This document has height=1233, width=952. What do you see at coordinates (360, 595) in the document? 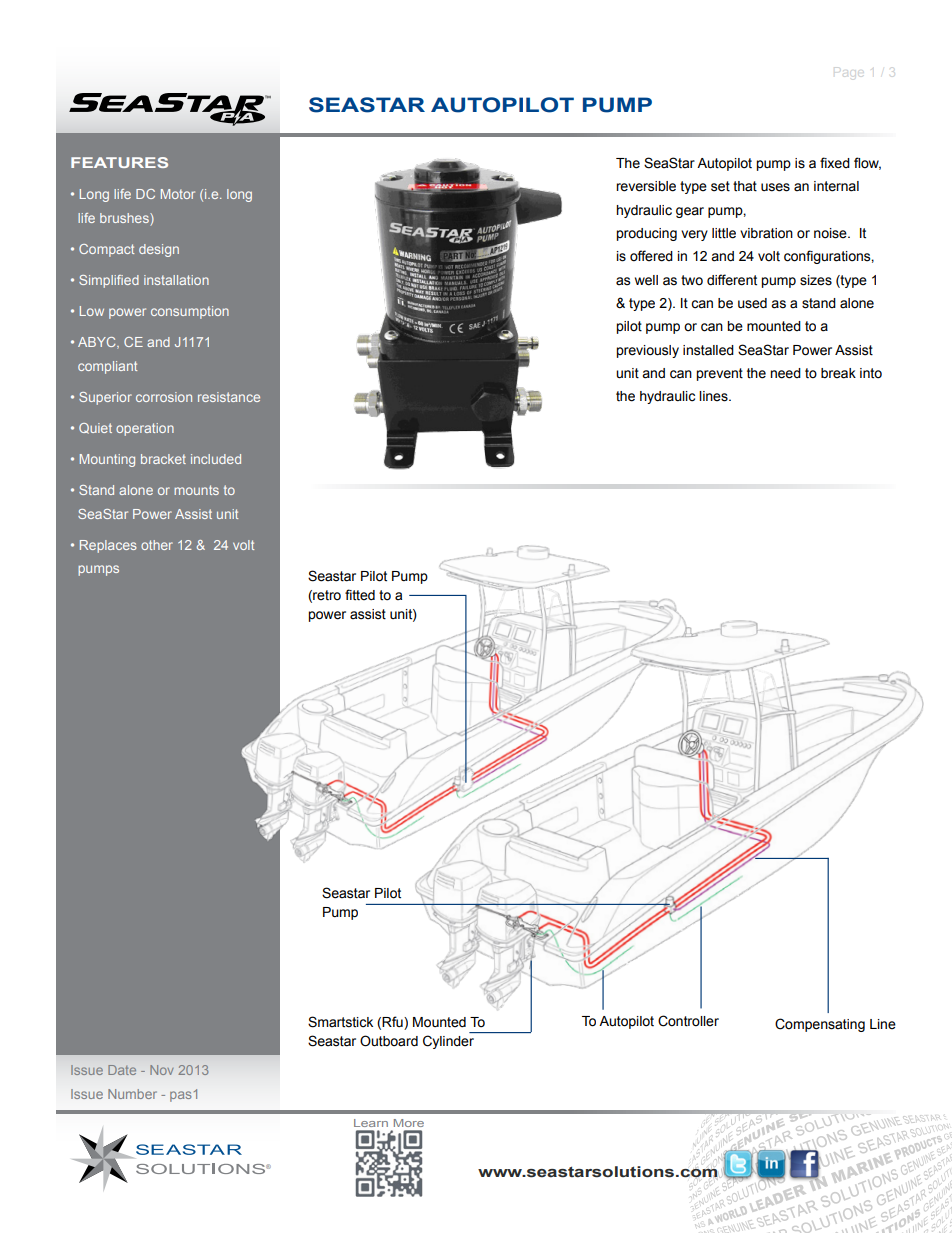
I see `fitted` at bounding box center [360, 595].
